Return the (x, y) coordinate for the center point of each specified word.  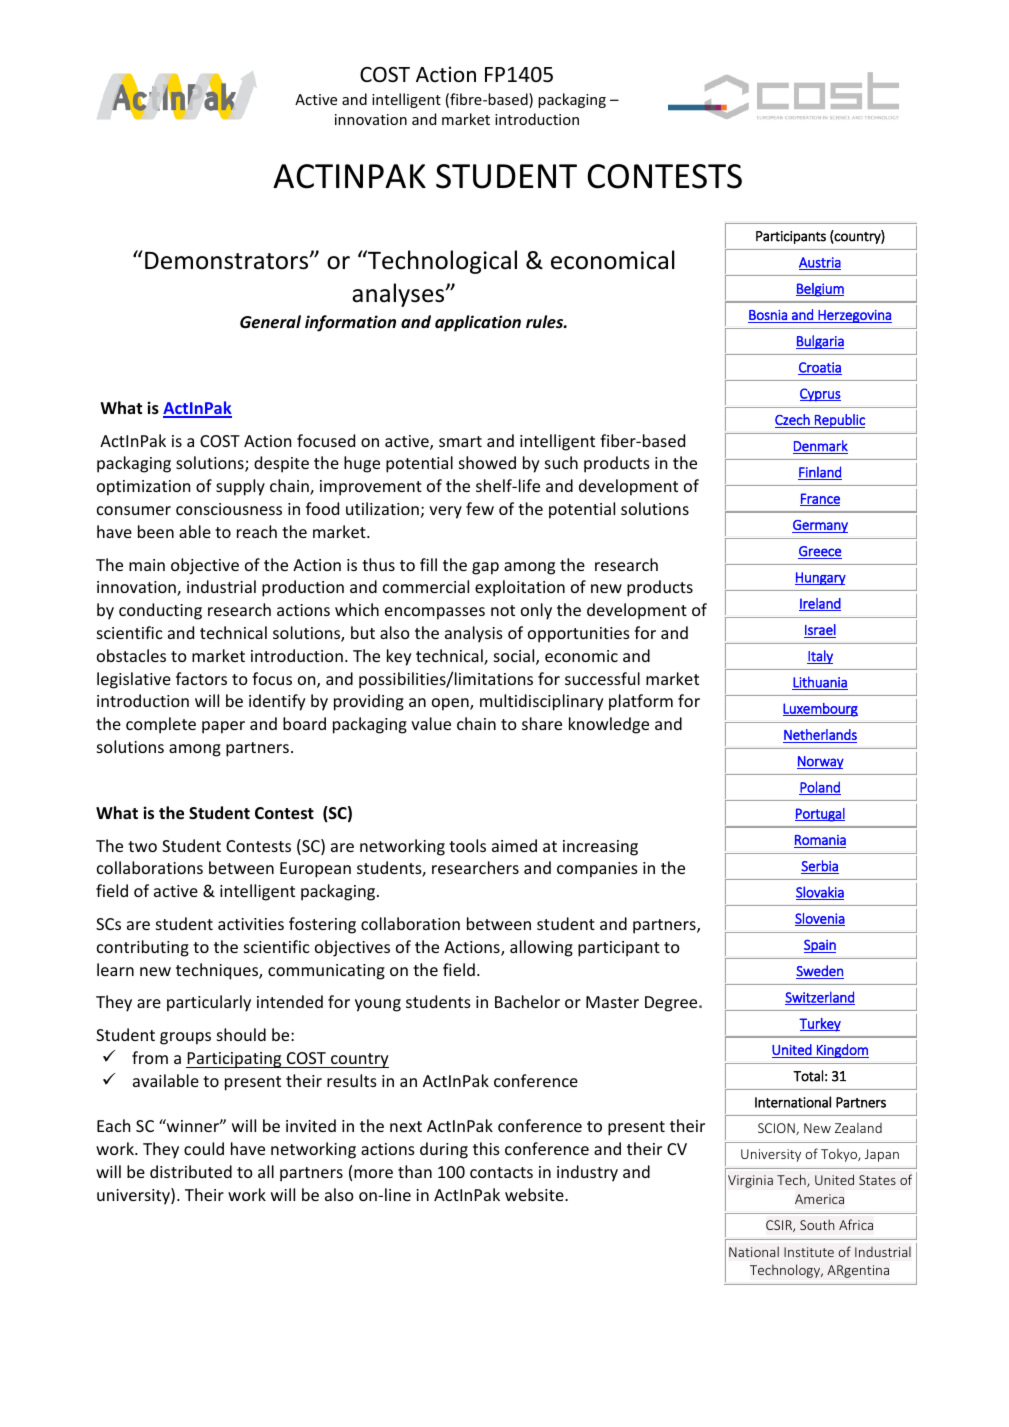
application (478, 323)
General (270, 322)
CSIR (780, 1226)
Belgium (820, 290)
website (535, 1194)
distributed (191, 1171)
